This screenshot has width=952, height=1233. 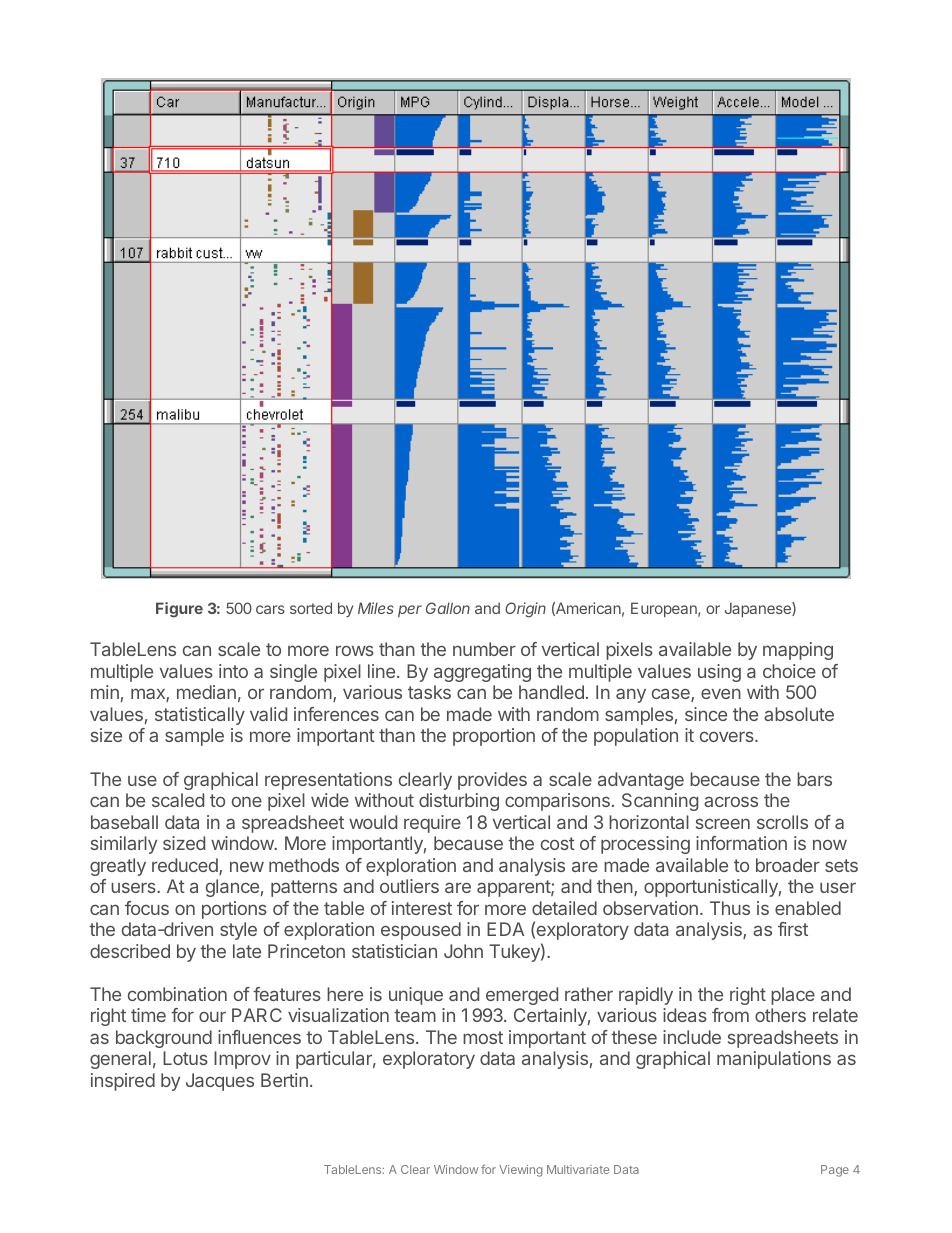 What do you see at coordinates (759, 609) in the screenshot?
I see `Japanese` at bounding box center [759, 609].
